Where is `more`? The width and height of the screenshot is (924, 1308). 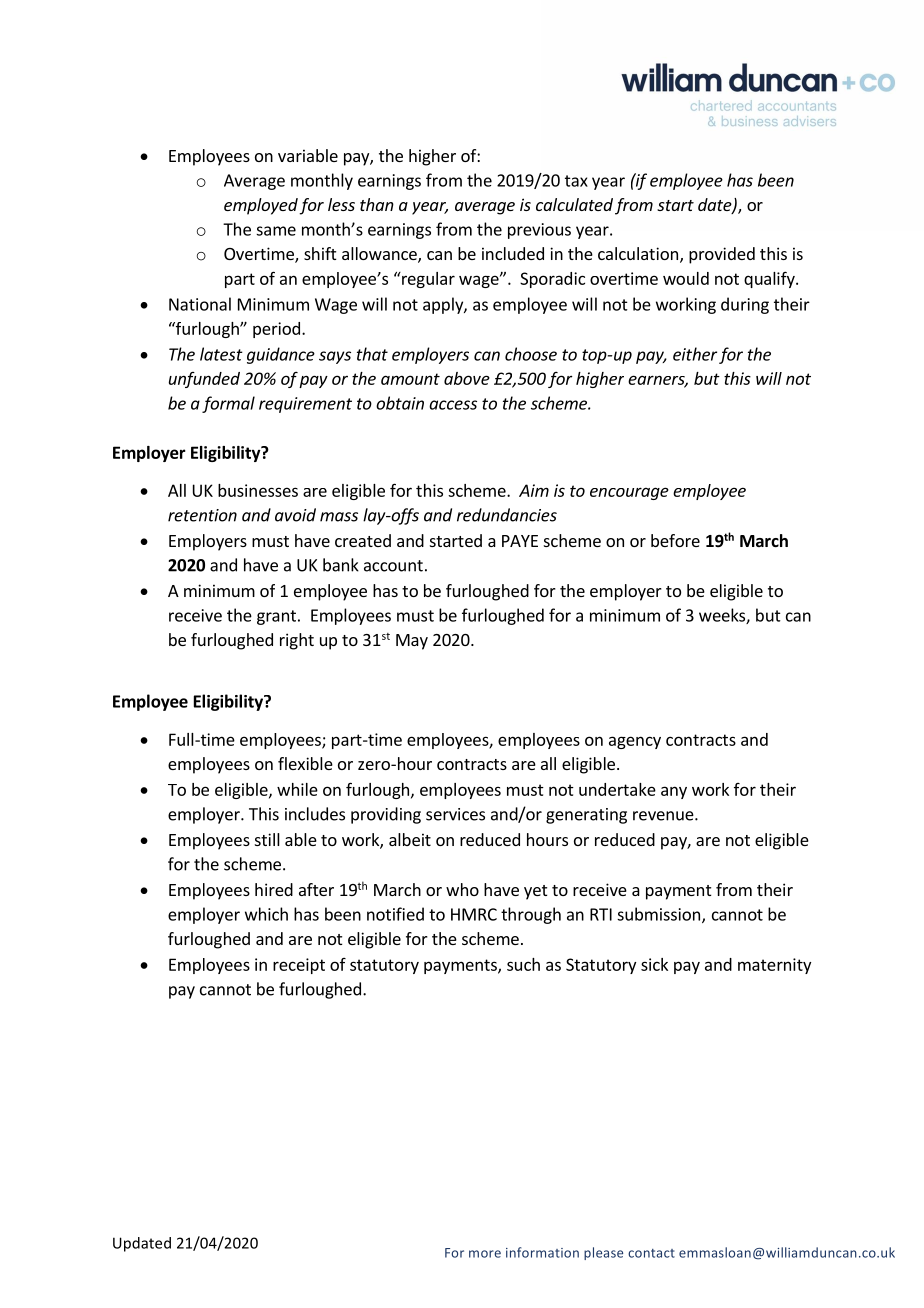
more is located at coordinates (485, 1254).
